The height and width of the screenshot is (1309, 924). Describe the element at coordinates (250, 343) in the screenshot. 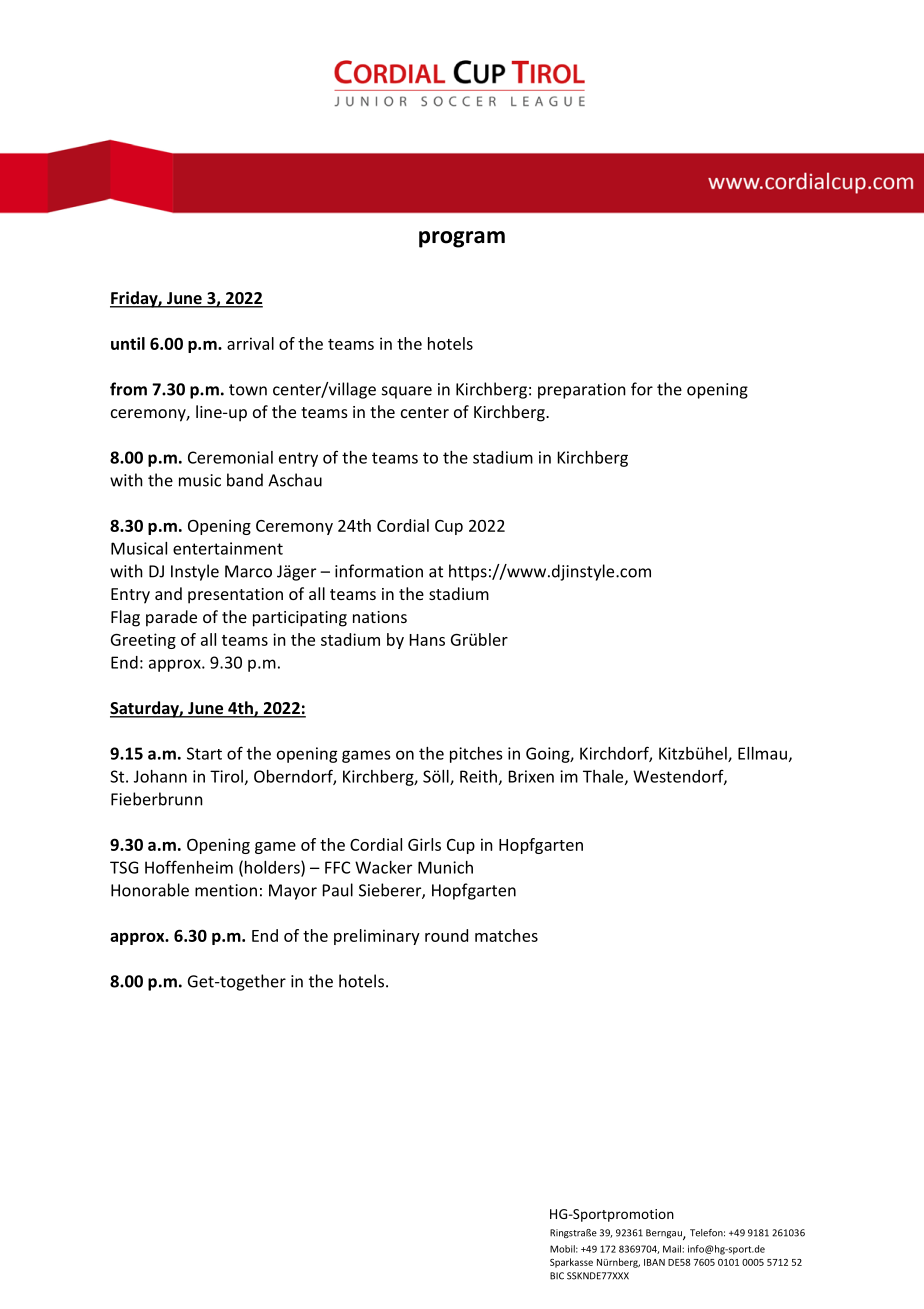

I see `arrival` at that location.
